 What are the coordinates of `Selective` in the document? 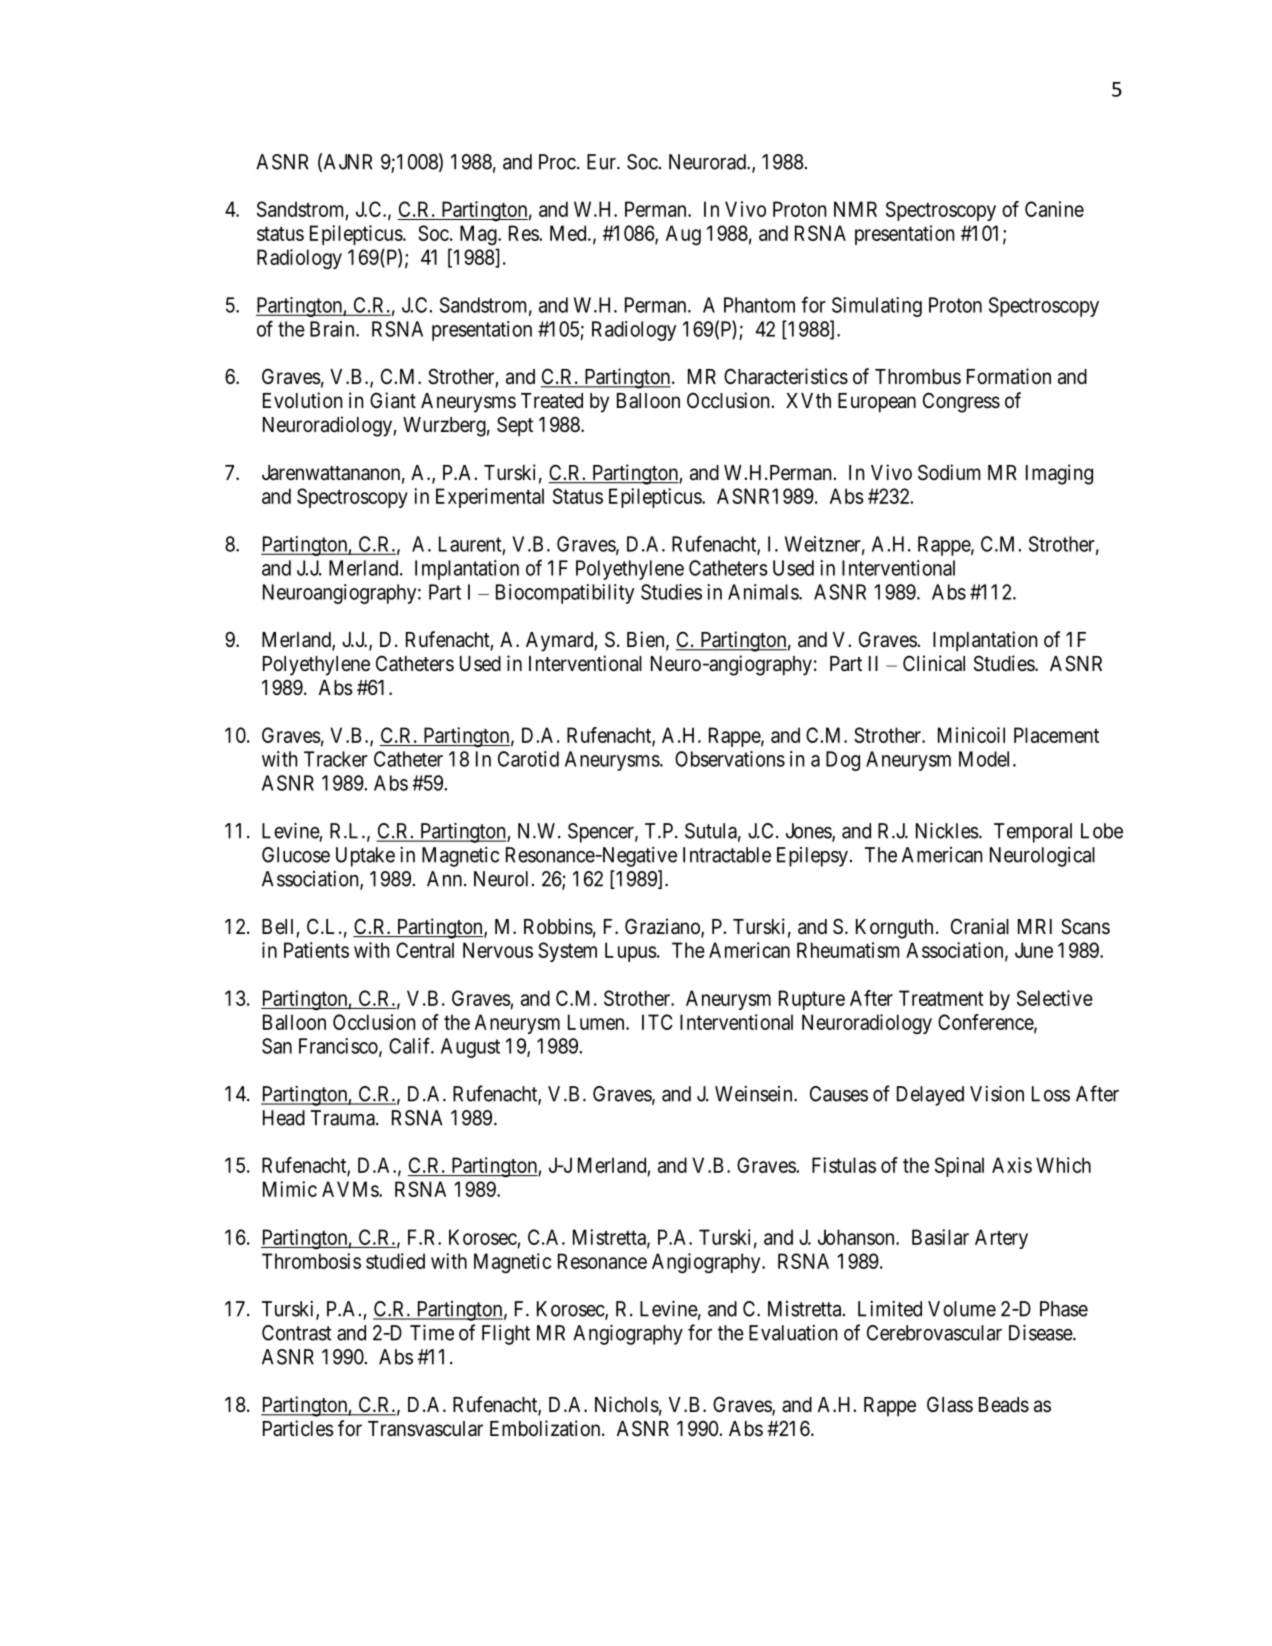 It's located at (1055, 998).
